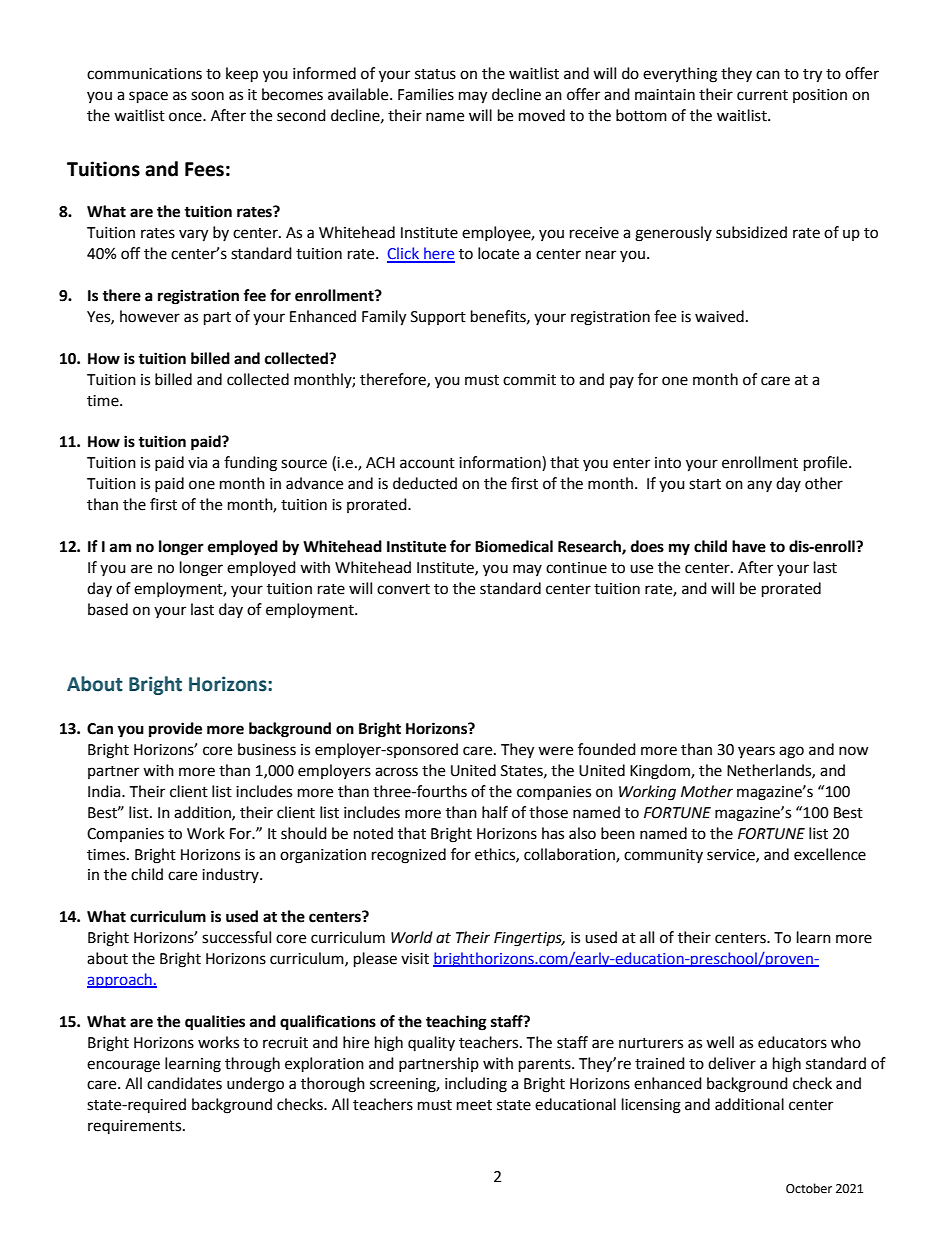 This image has height=1233, width=952. Describe the element at coordinates (762, 95) in the image. I see `current` at that location.
